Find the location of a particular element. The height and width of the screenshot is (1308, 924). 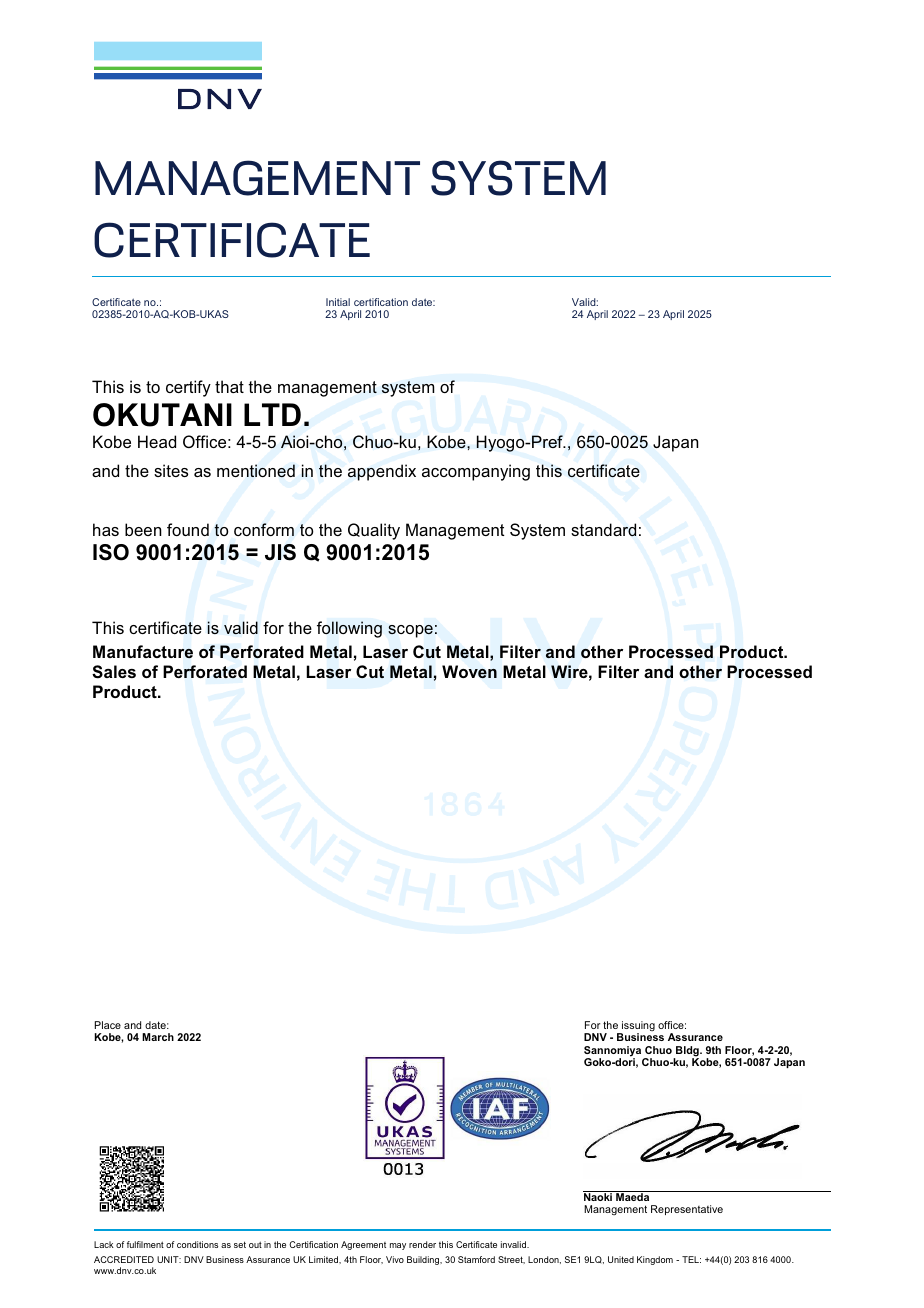

Woven is located at coordinates (469, 672).
